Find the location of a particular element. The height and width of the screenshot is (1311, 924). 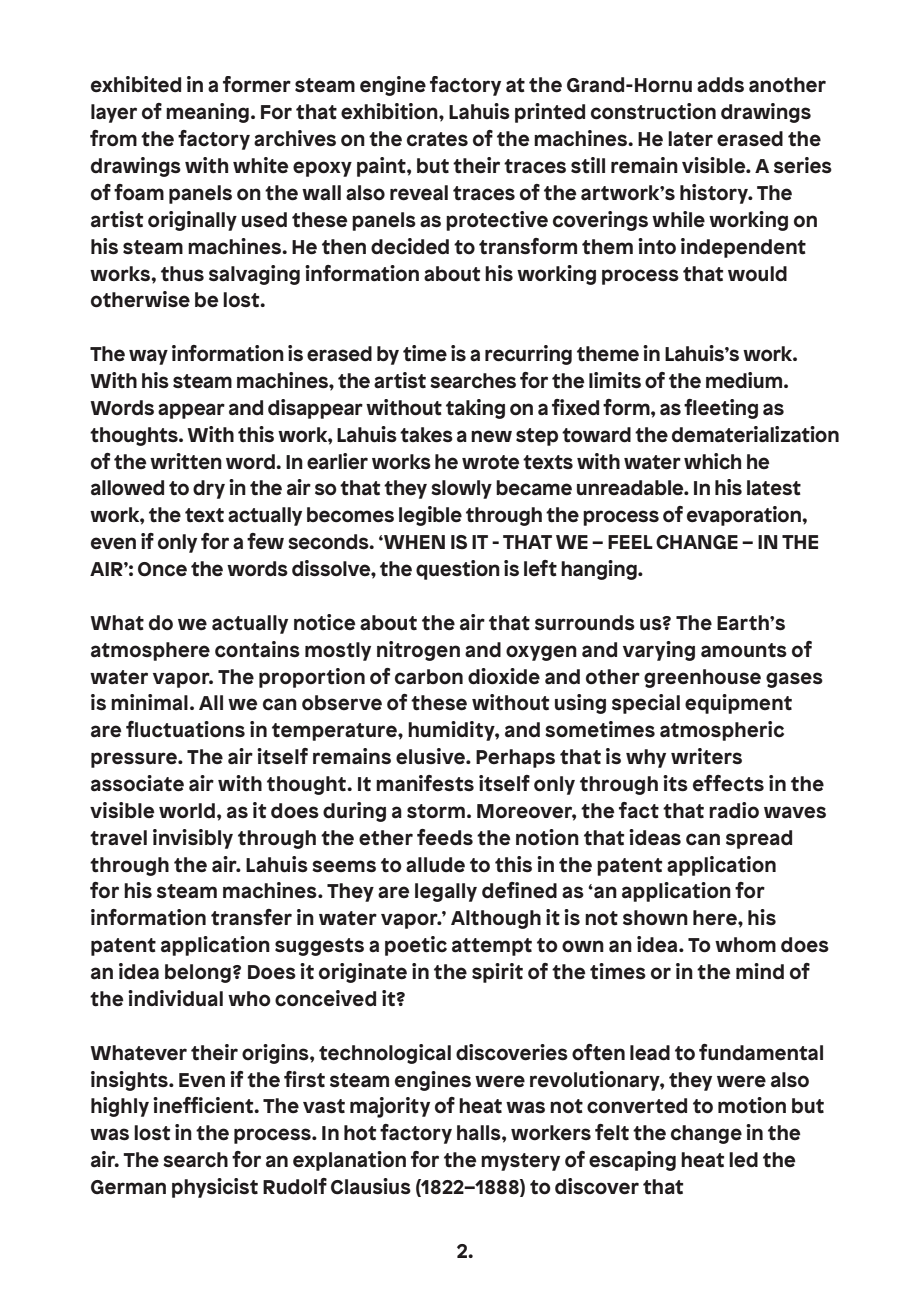

crates is located at coordinates (437, 139).
